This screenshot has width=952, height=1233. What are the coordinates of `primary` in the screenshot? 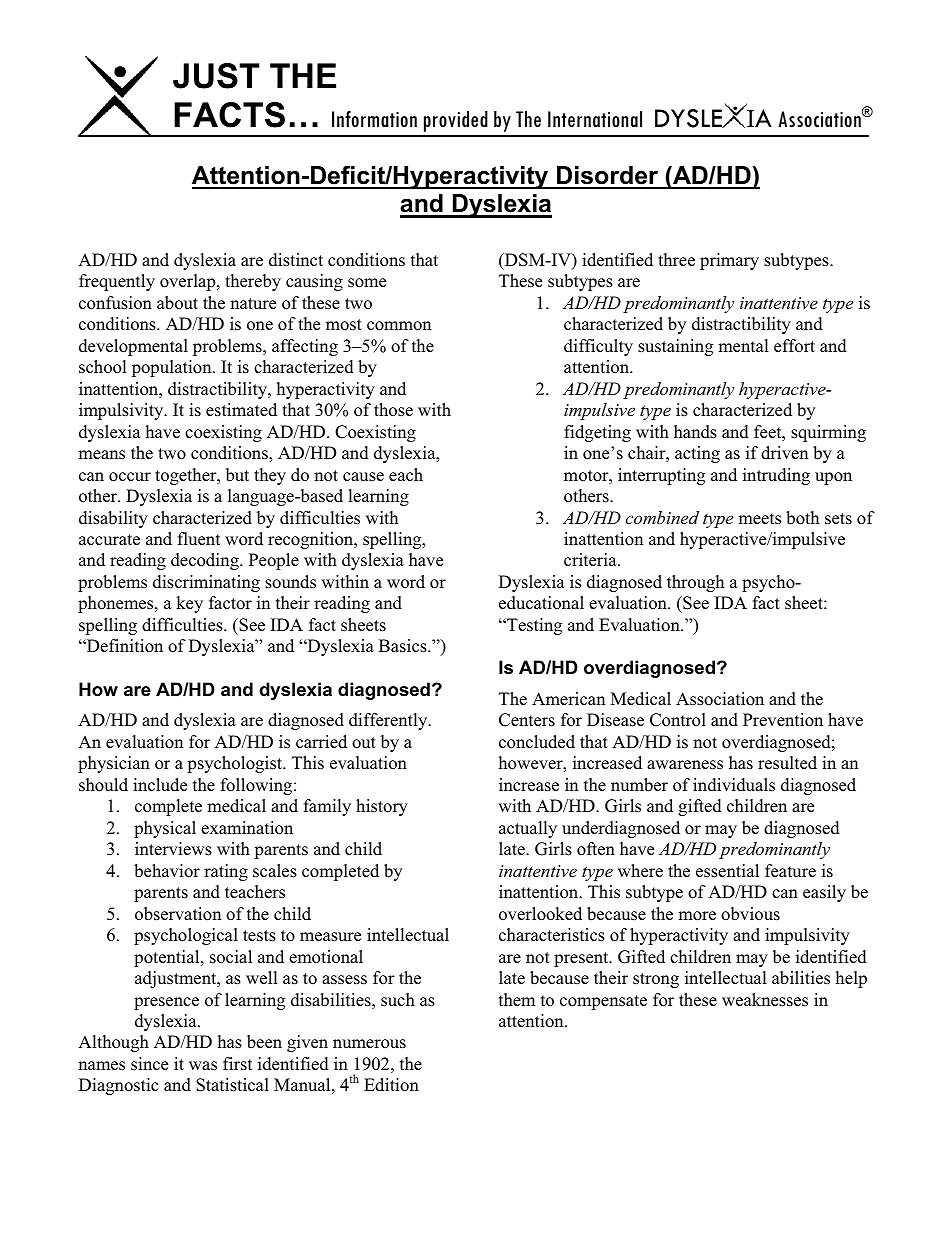 It's located at (729, 261).
